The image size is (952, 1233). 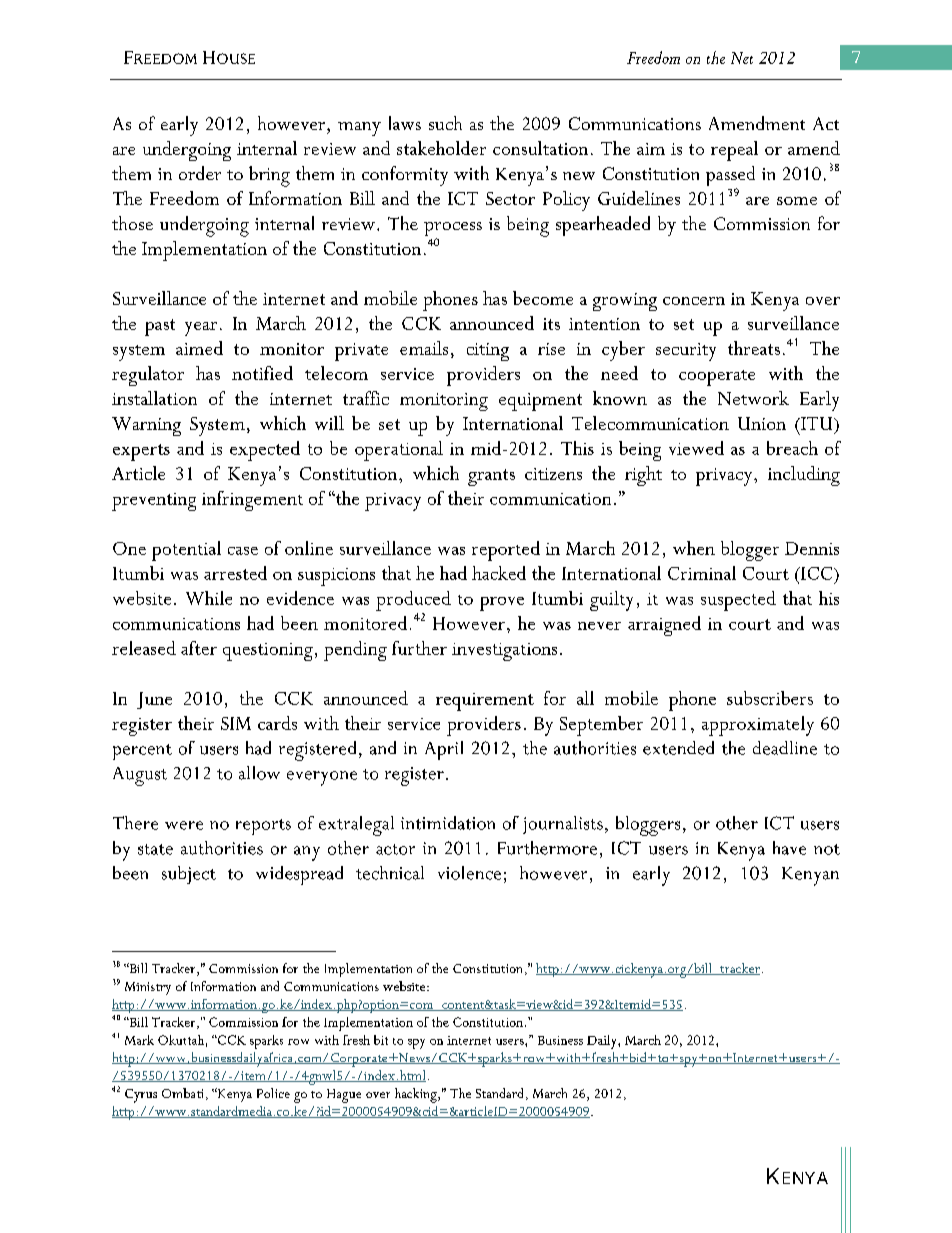 I want to click on prove, so click(x=502, y=604).
